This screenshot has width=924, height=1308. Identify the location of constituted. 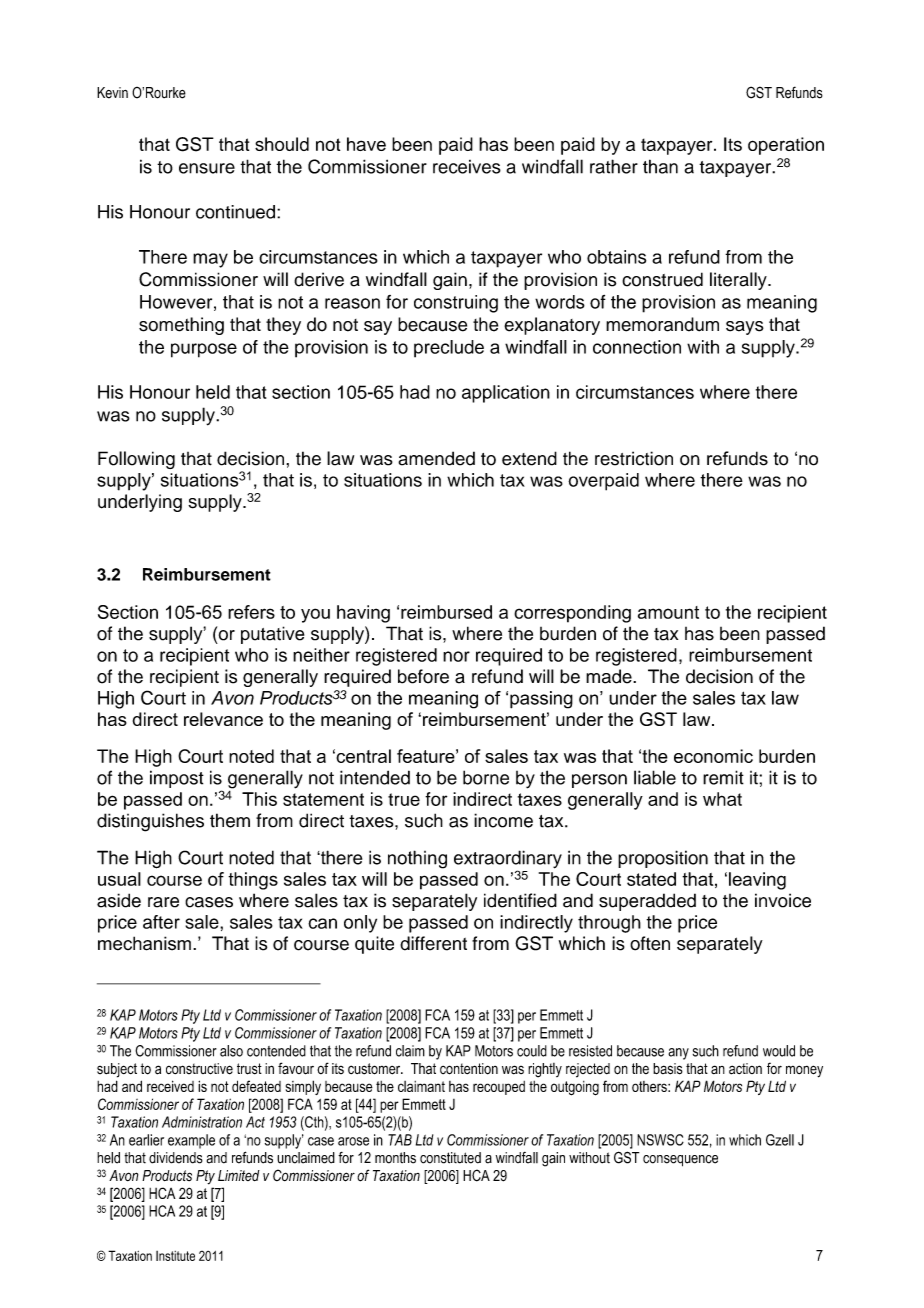
(450, 1158).
